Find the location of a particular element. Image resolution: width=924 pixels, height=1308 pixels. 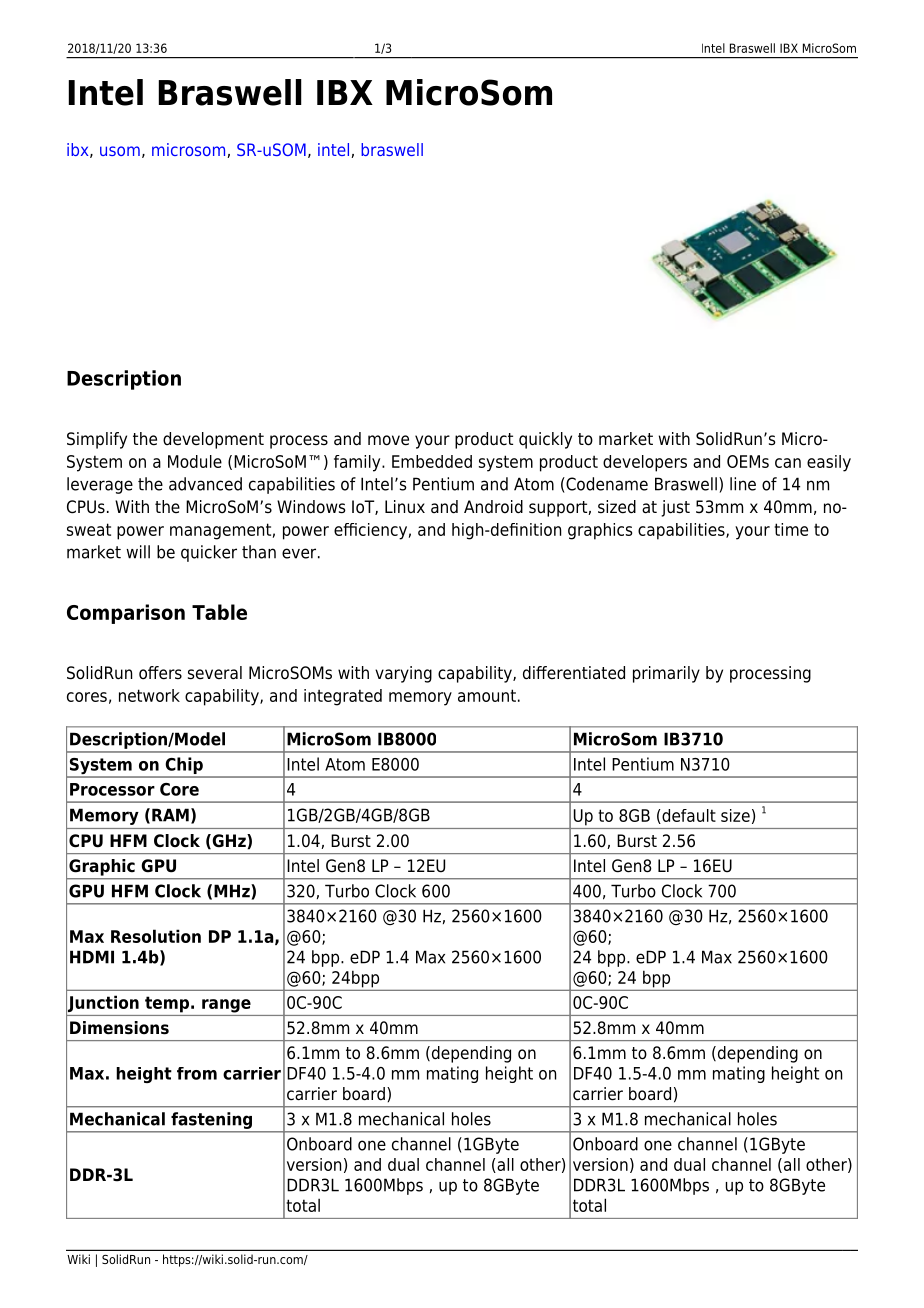

integrated is located at coordinates (343, 697).
